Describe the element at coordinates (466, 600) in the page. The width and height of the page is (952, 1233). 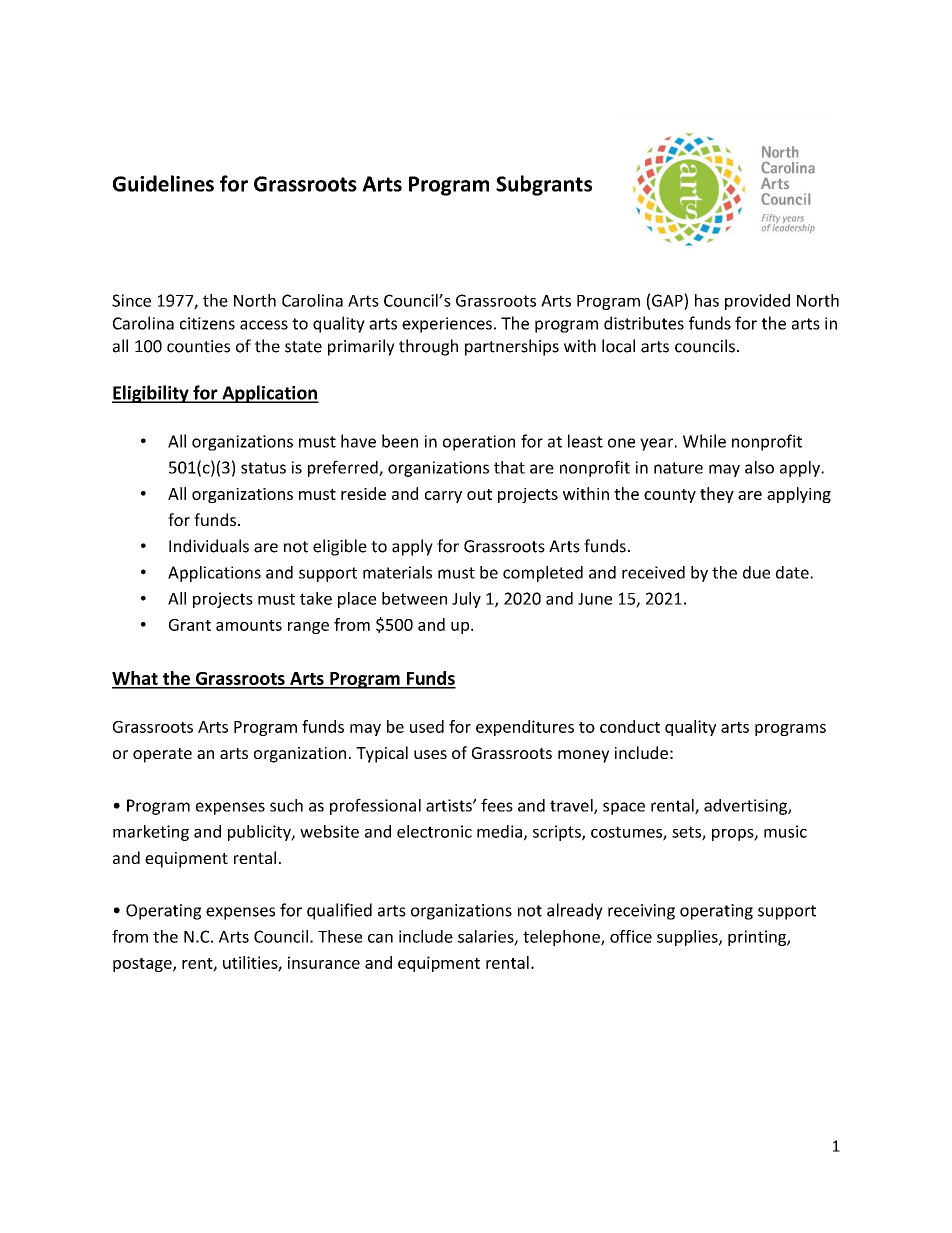
I see `July` at that location.
